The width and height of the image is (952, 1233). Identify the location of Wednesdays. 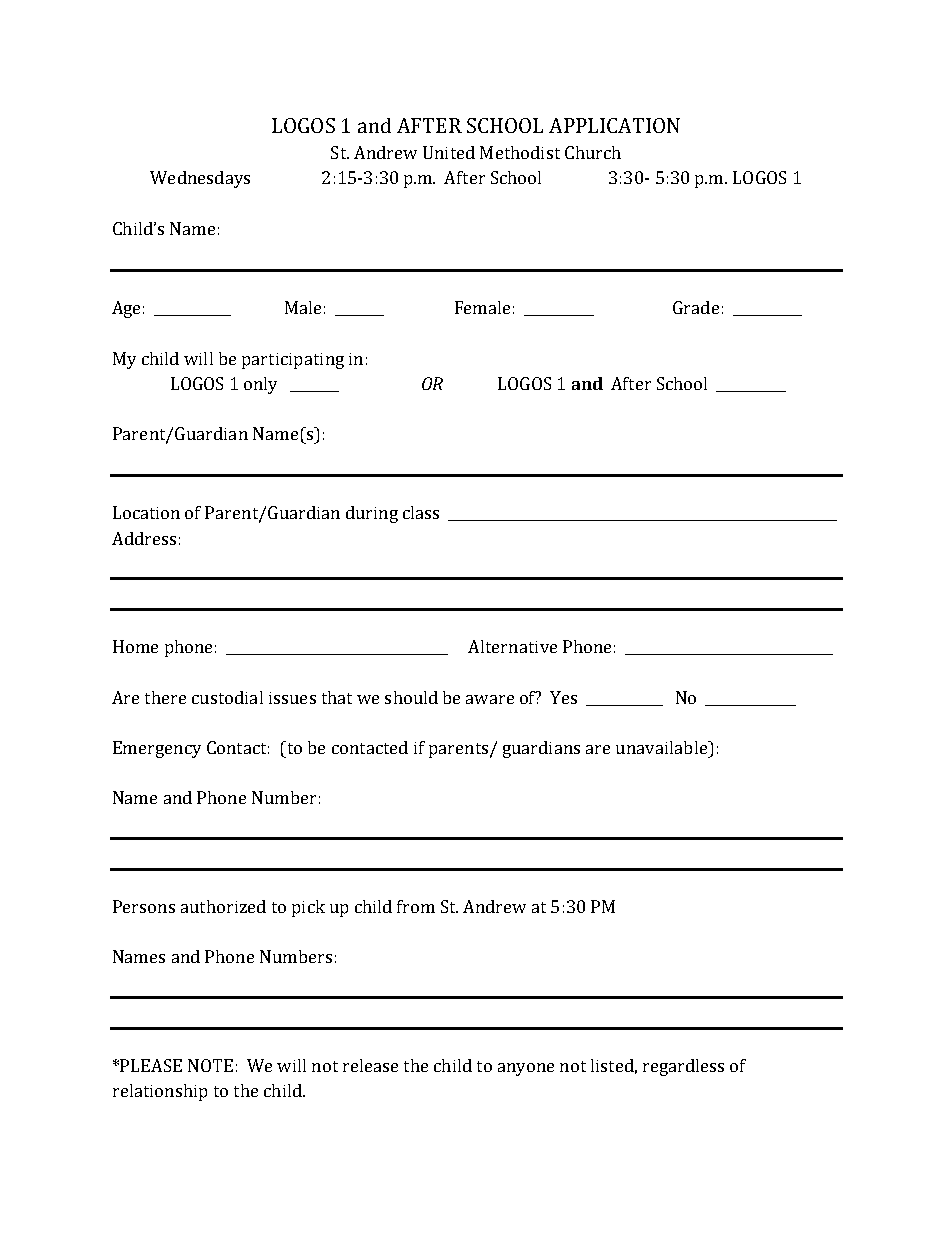
(200, 179).
